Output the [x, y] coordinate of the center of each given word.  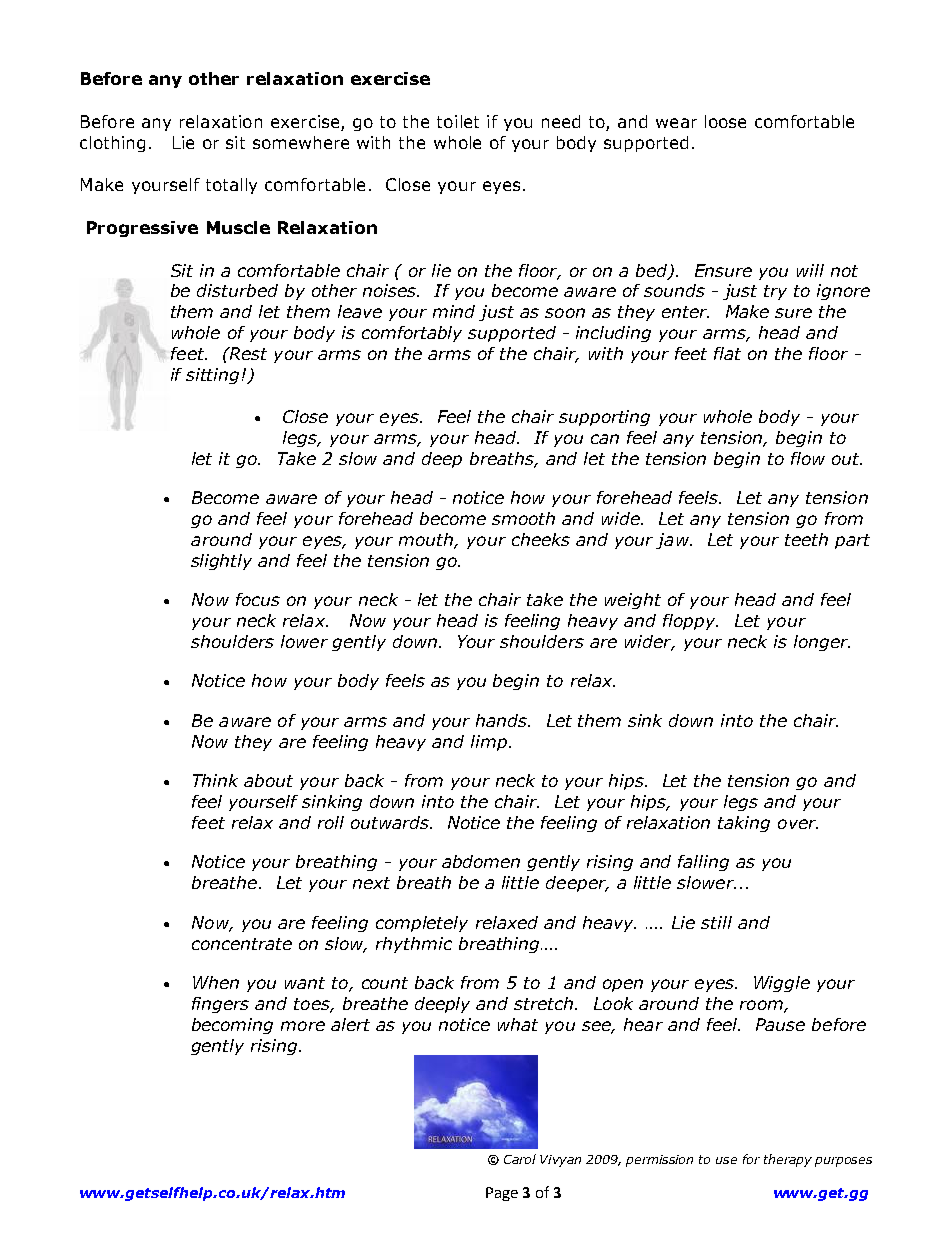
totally [231, 186]
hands [503, 720]
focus [258, 599]
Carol [520, 1159]
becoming [232, 1026]
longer [822, 643]
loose [725, 121]
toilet [458, 121]
